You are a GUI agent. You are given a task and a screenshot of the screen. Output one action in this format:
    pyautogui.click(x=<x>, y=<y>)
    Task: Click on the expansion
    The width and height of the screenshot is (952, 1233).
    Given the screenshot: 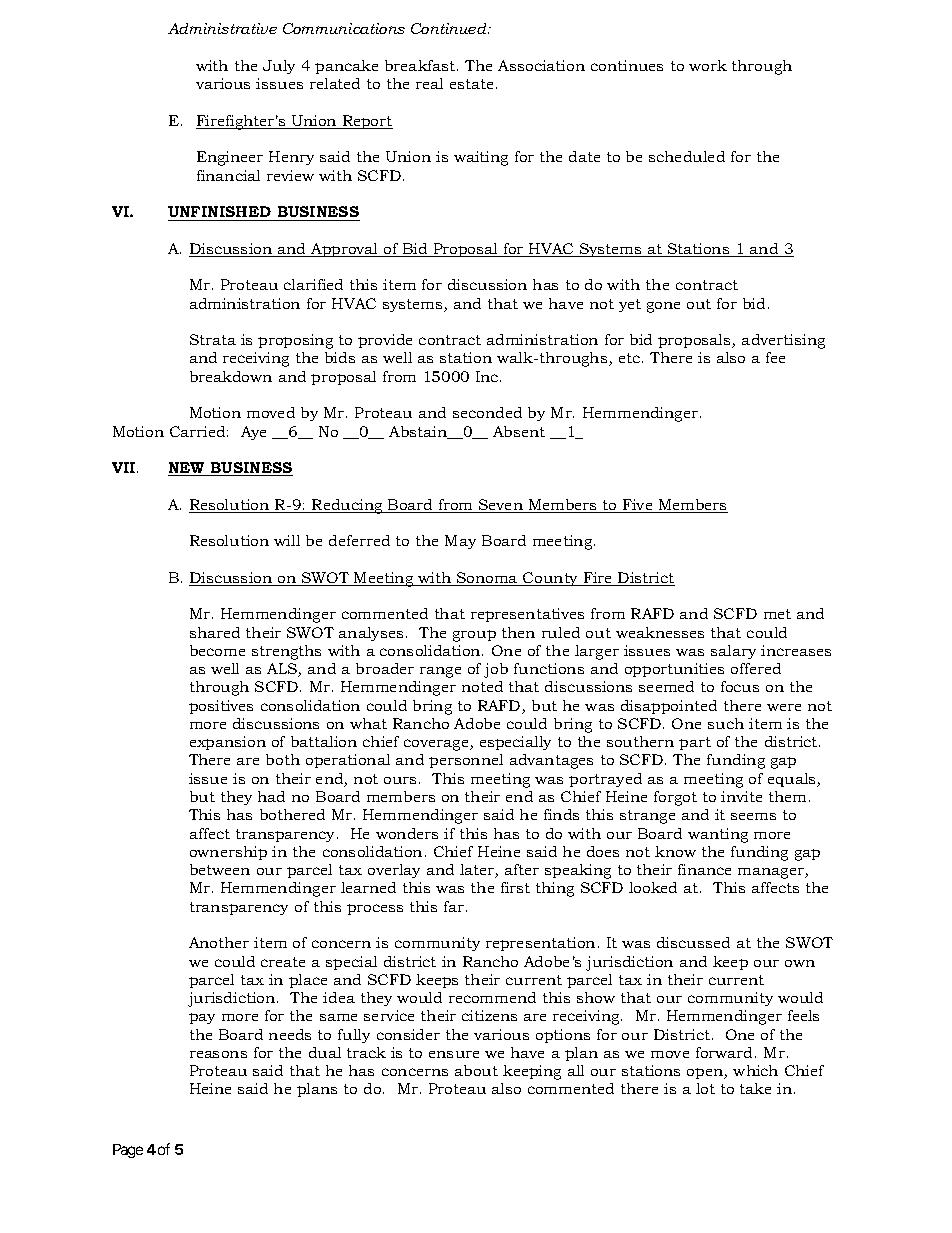 What is the action you would take?
    pyautogui.click(x=228, y=743)
